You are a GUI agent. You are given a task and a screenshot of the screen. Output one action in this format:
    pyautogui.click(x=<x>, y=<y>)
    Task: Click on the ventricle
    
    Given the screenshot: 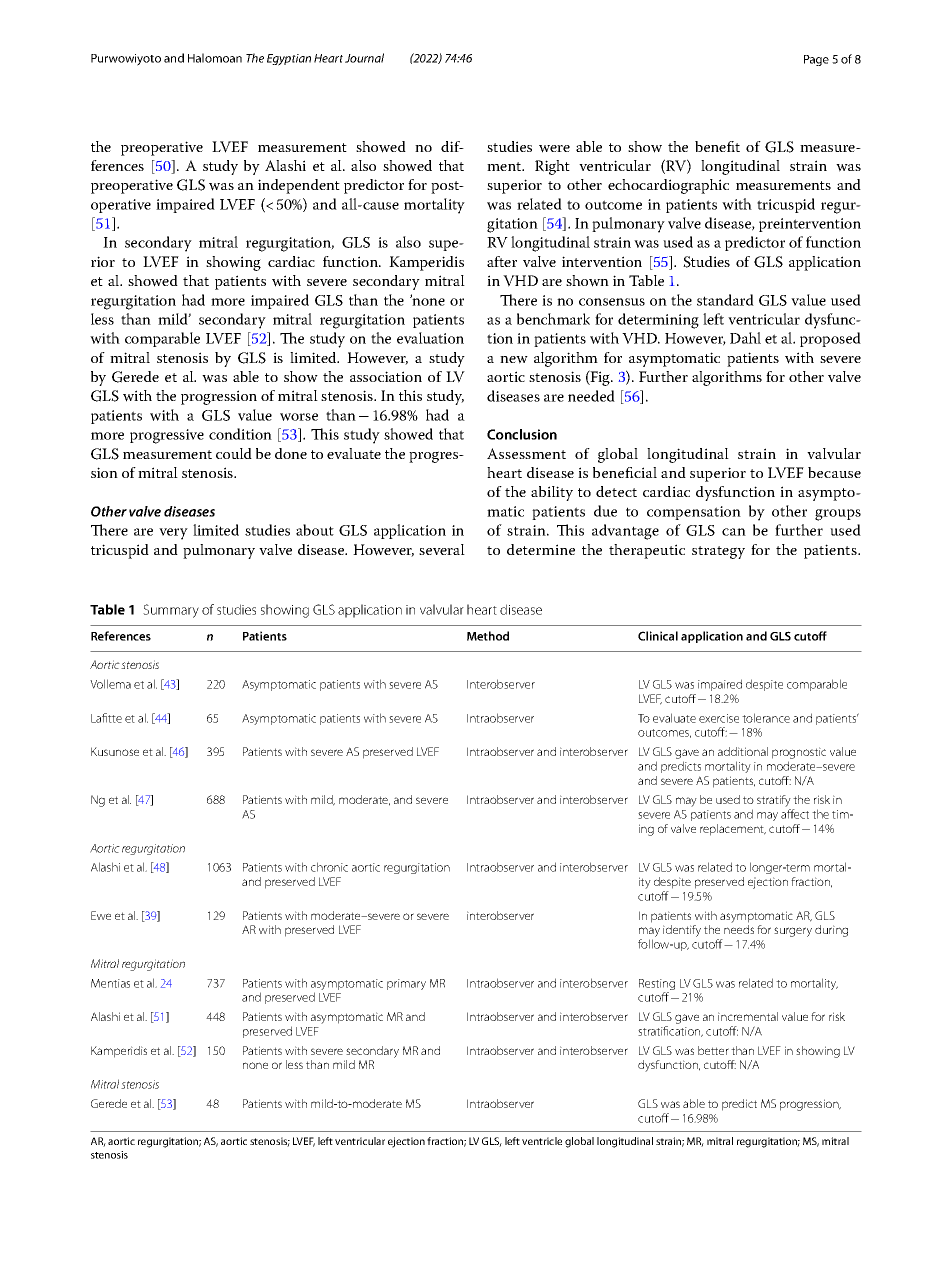 What is the action you would take?
    pyautogui.click(x=542, y=1141)
